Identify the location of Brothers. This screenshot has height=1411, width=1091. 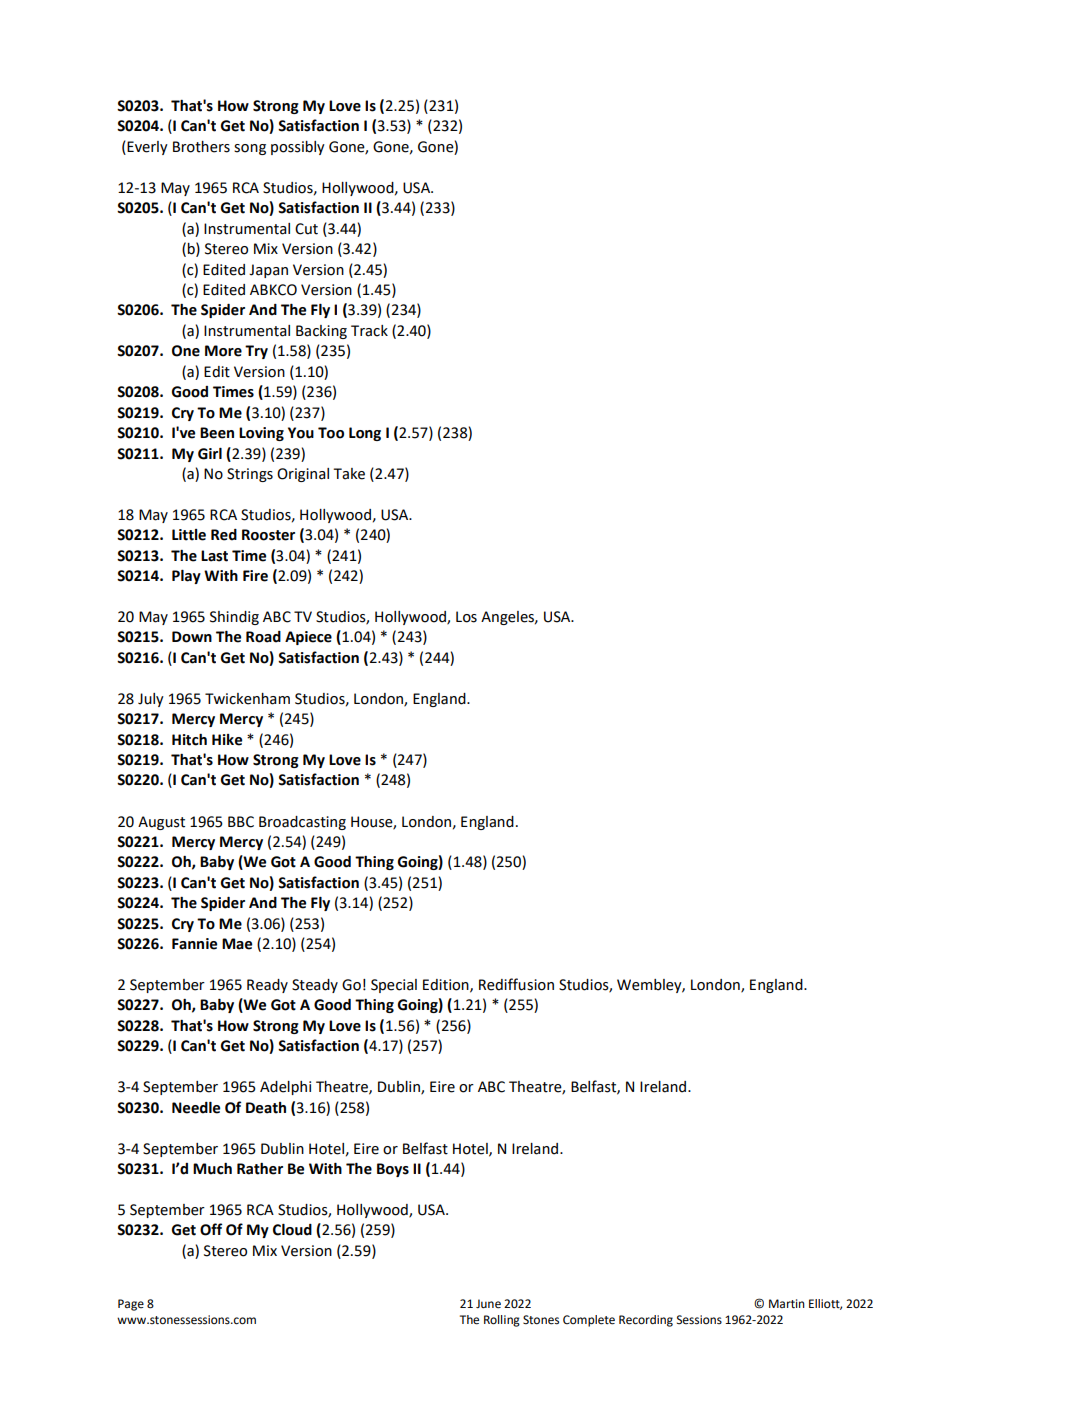
(201, 147).
